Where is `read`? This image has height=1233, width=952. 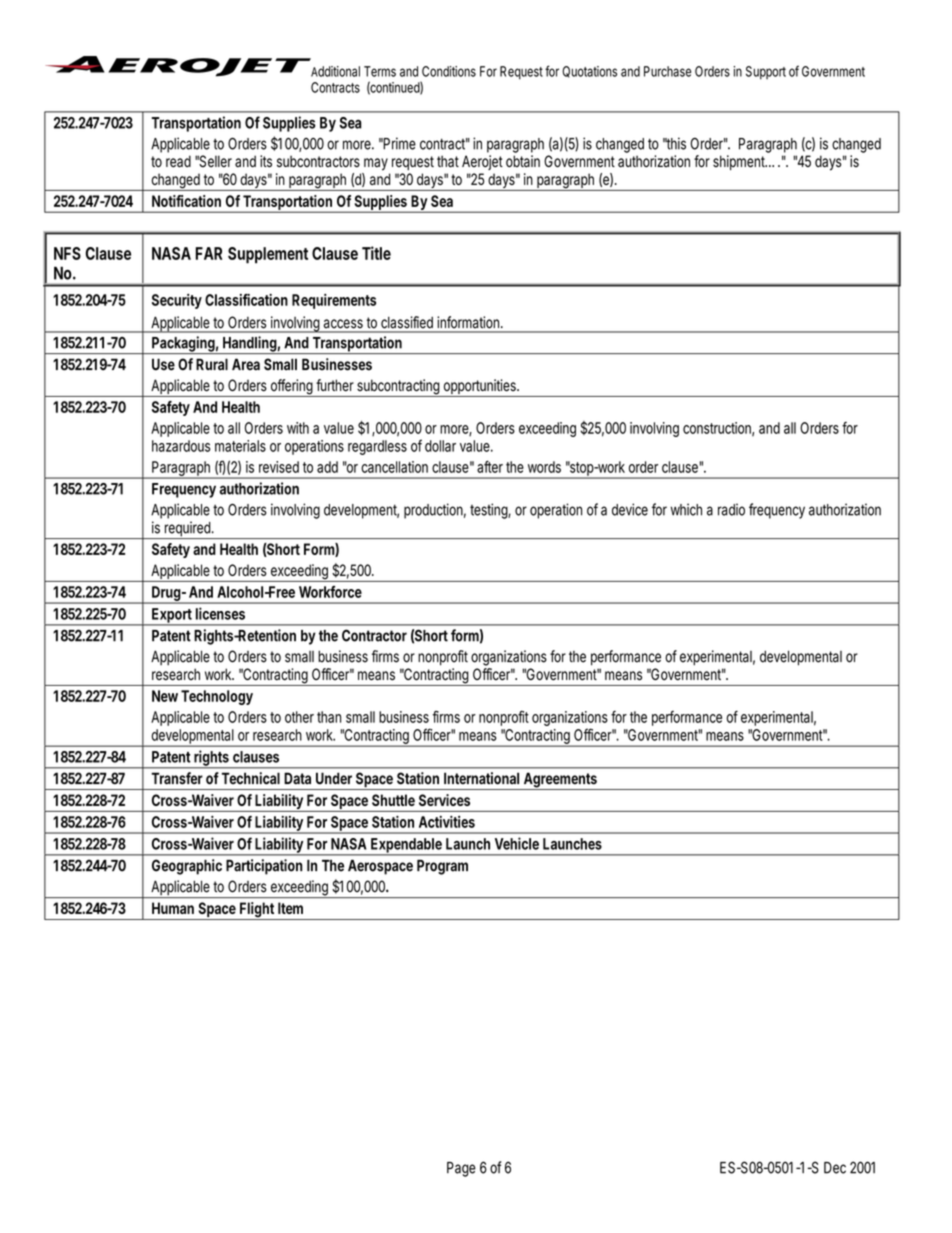 read is located at coordinates (178, 161).
